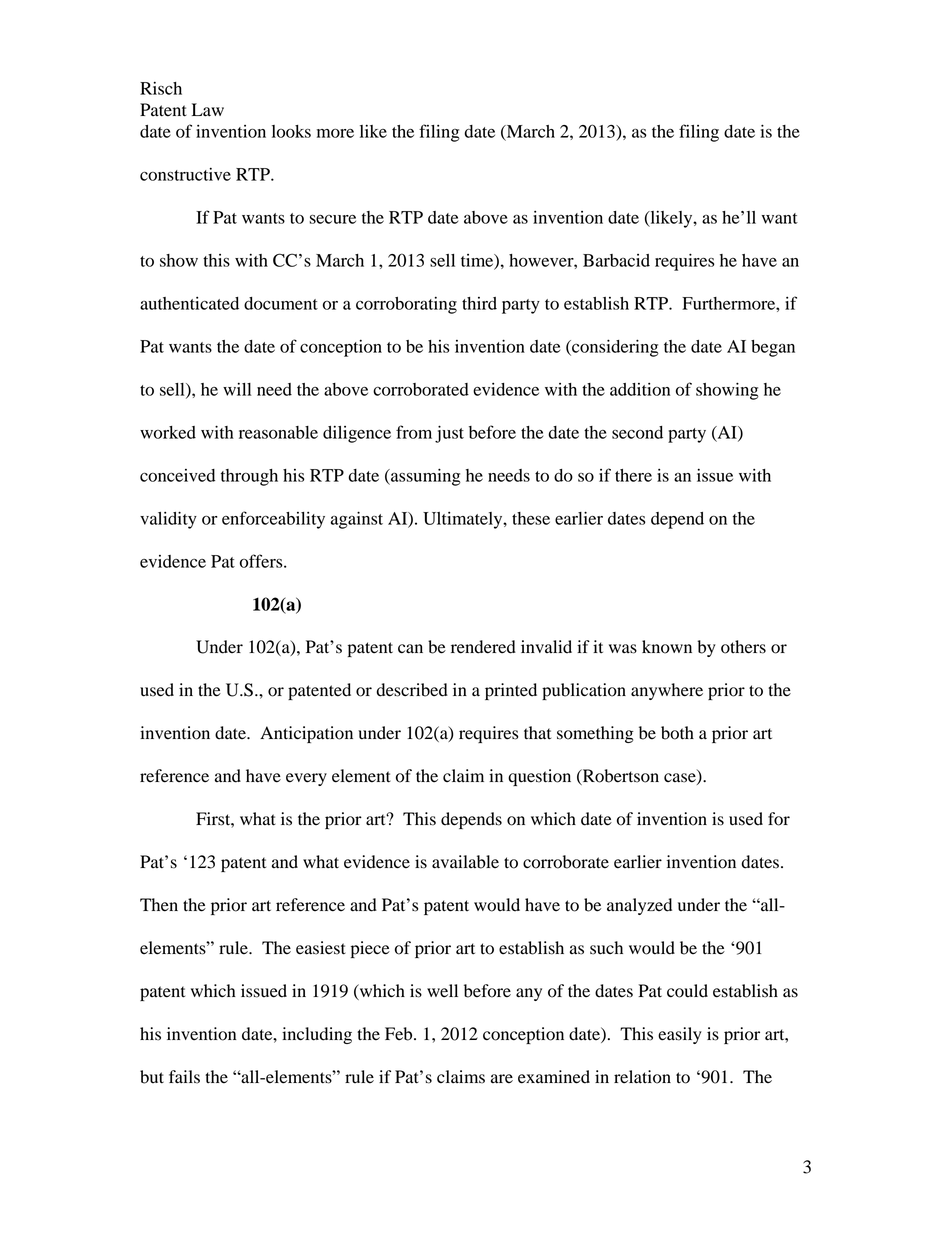 The width and height of the screenshot is (952, 1233). I want to click on looks, so click(291, 131).
